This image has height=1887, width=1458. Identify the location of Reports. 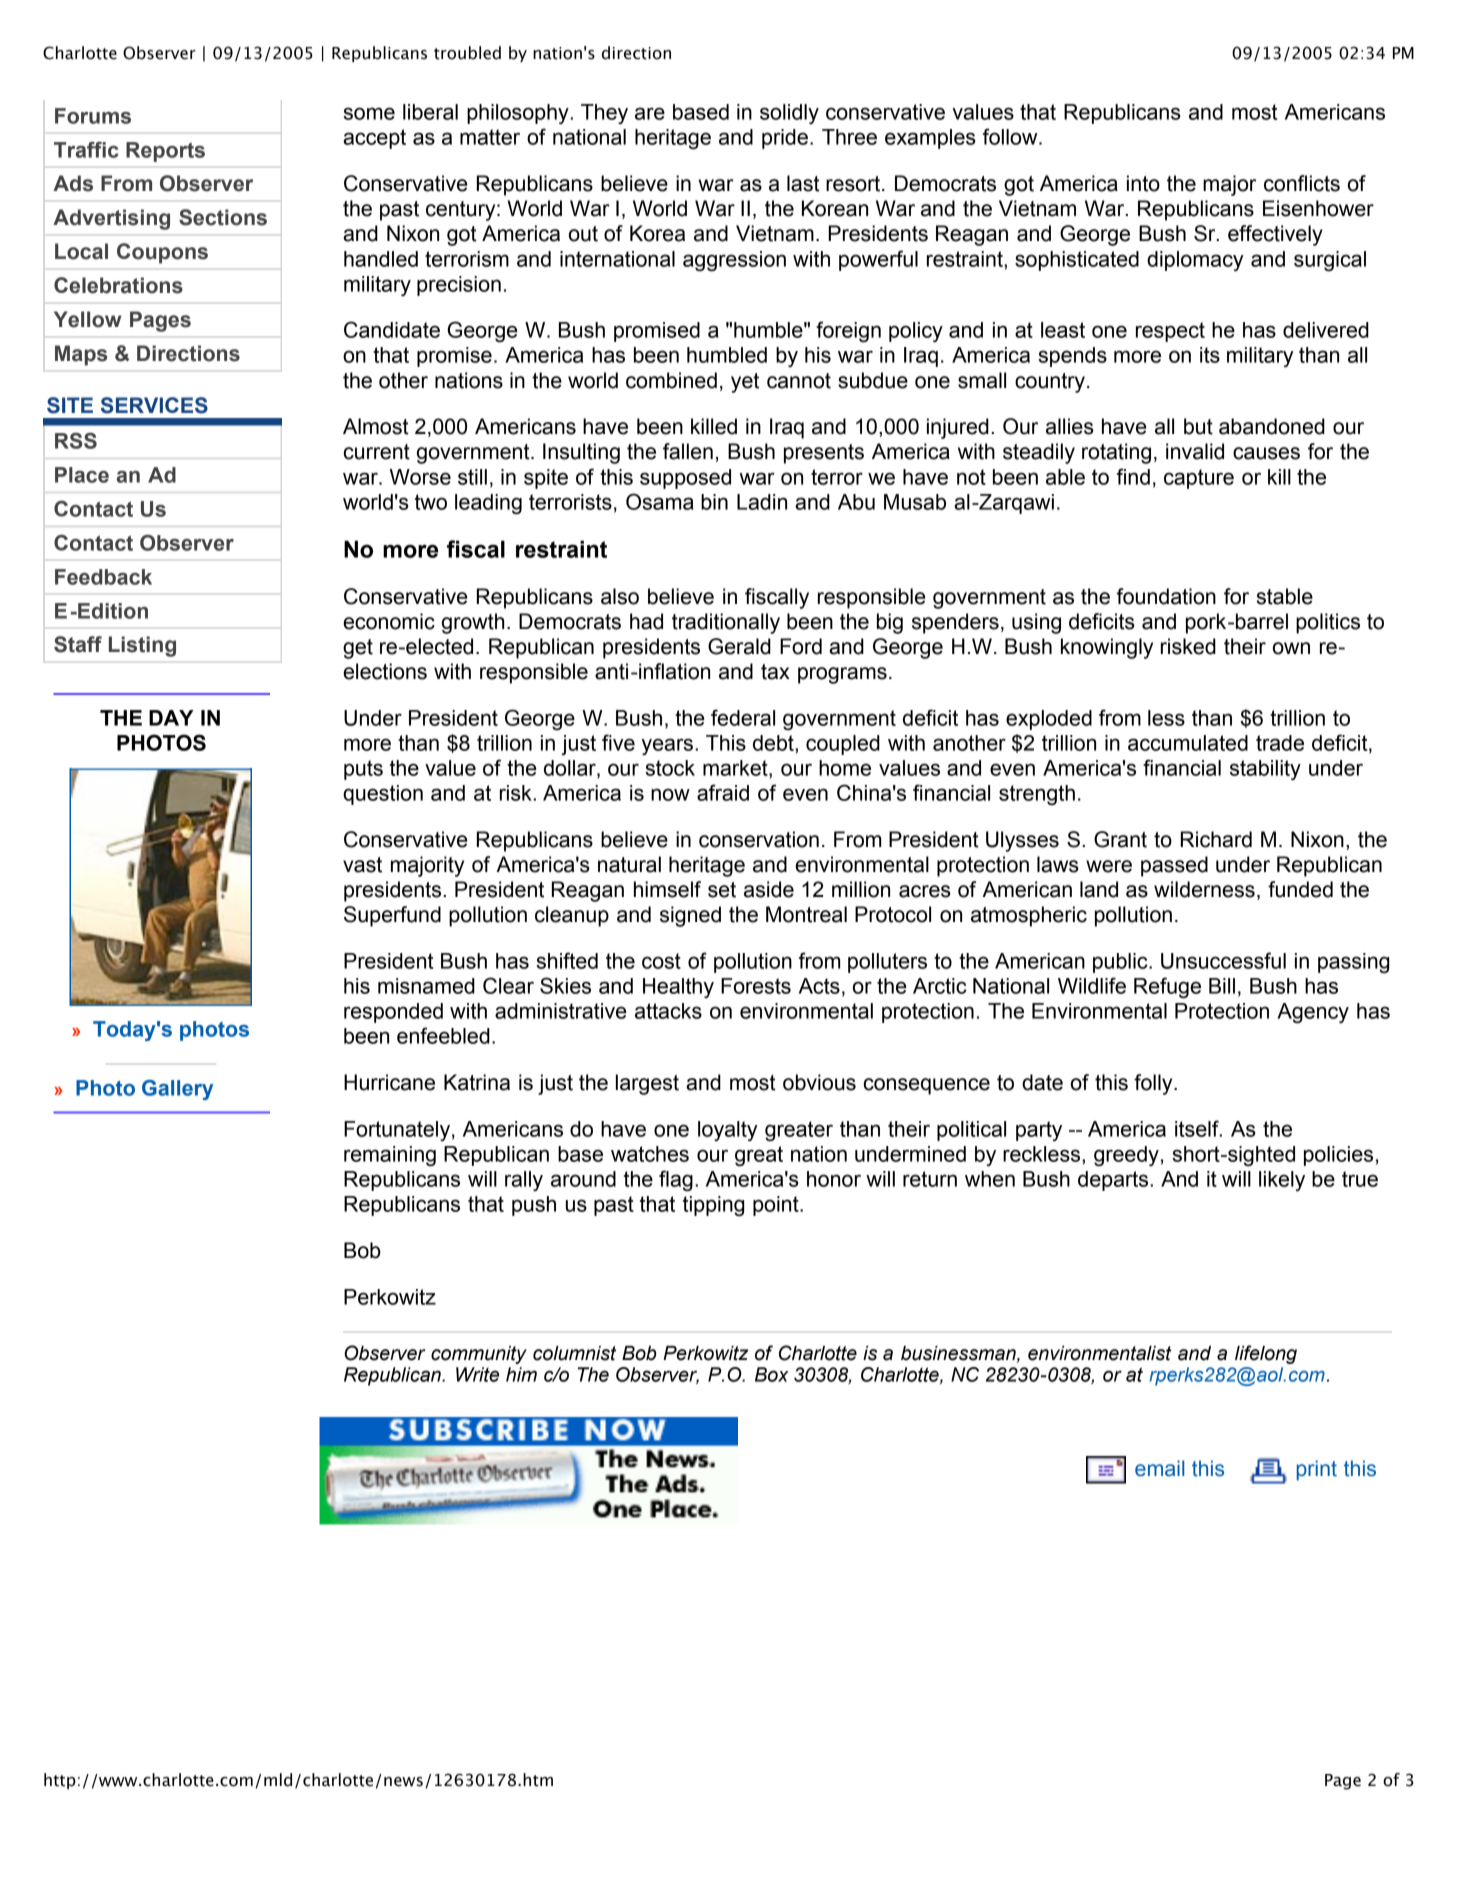
(165, 152).
